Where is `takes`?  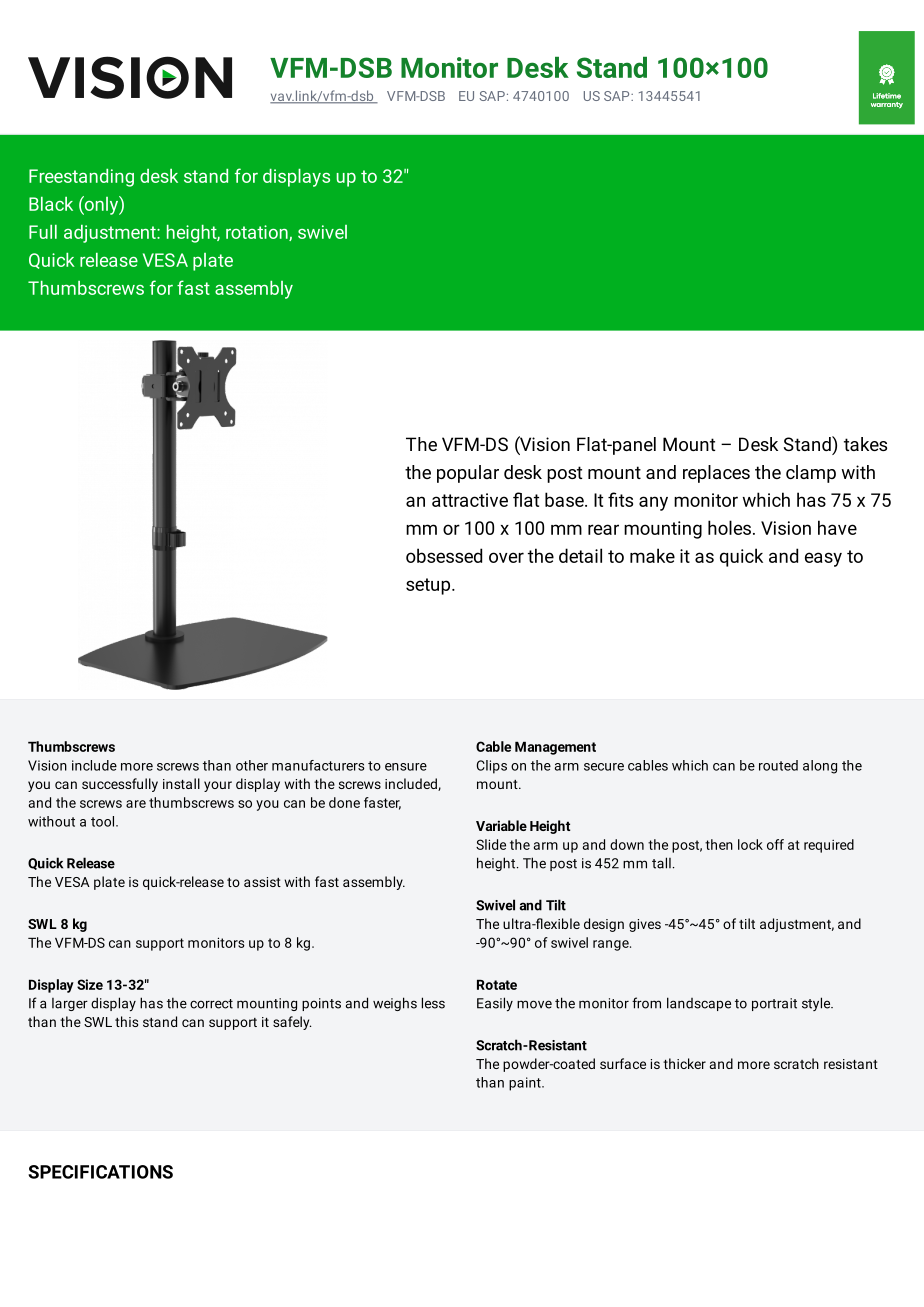
takes is located at coordinates (865, 444).
